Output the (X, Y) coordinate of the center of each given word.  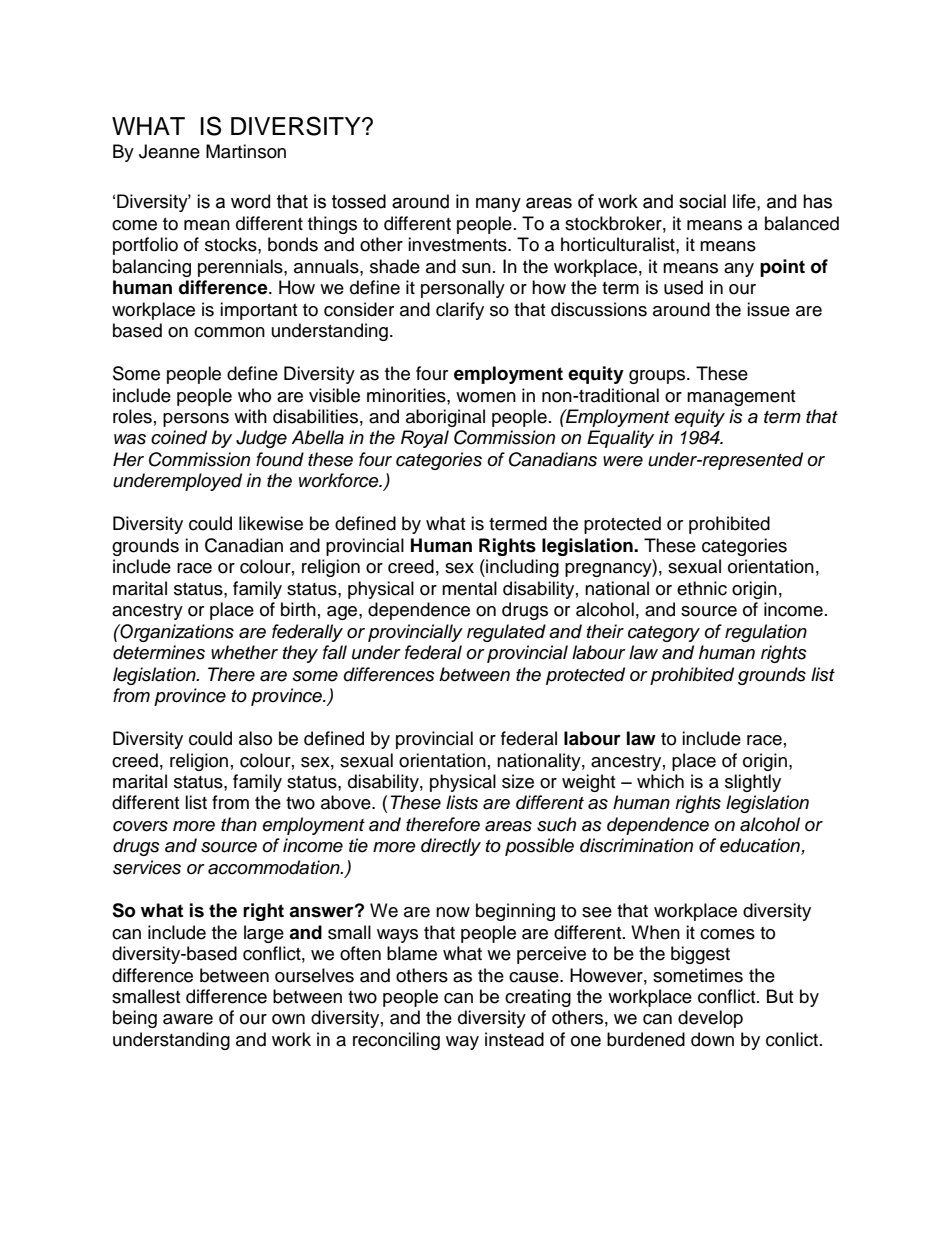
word (250, 201)
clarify (460, 311)
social (702, 201)
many (498, 204)
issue (768, 309)
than (239, 824)
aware (188, 1019)
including (521, 568)
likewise (271, 523)
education (761, 846)
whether (244, 652)
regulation (766, 633)
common (229, 332)
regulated (506, 633)
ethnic (702, 588)
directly (451, 847)
